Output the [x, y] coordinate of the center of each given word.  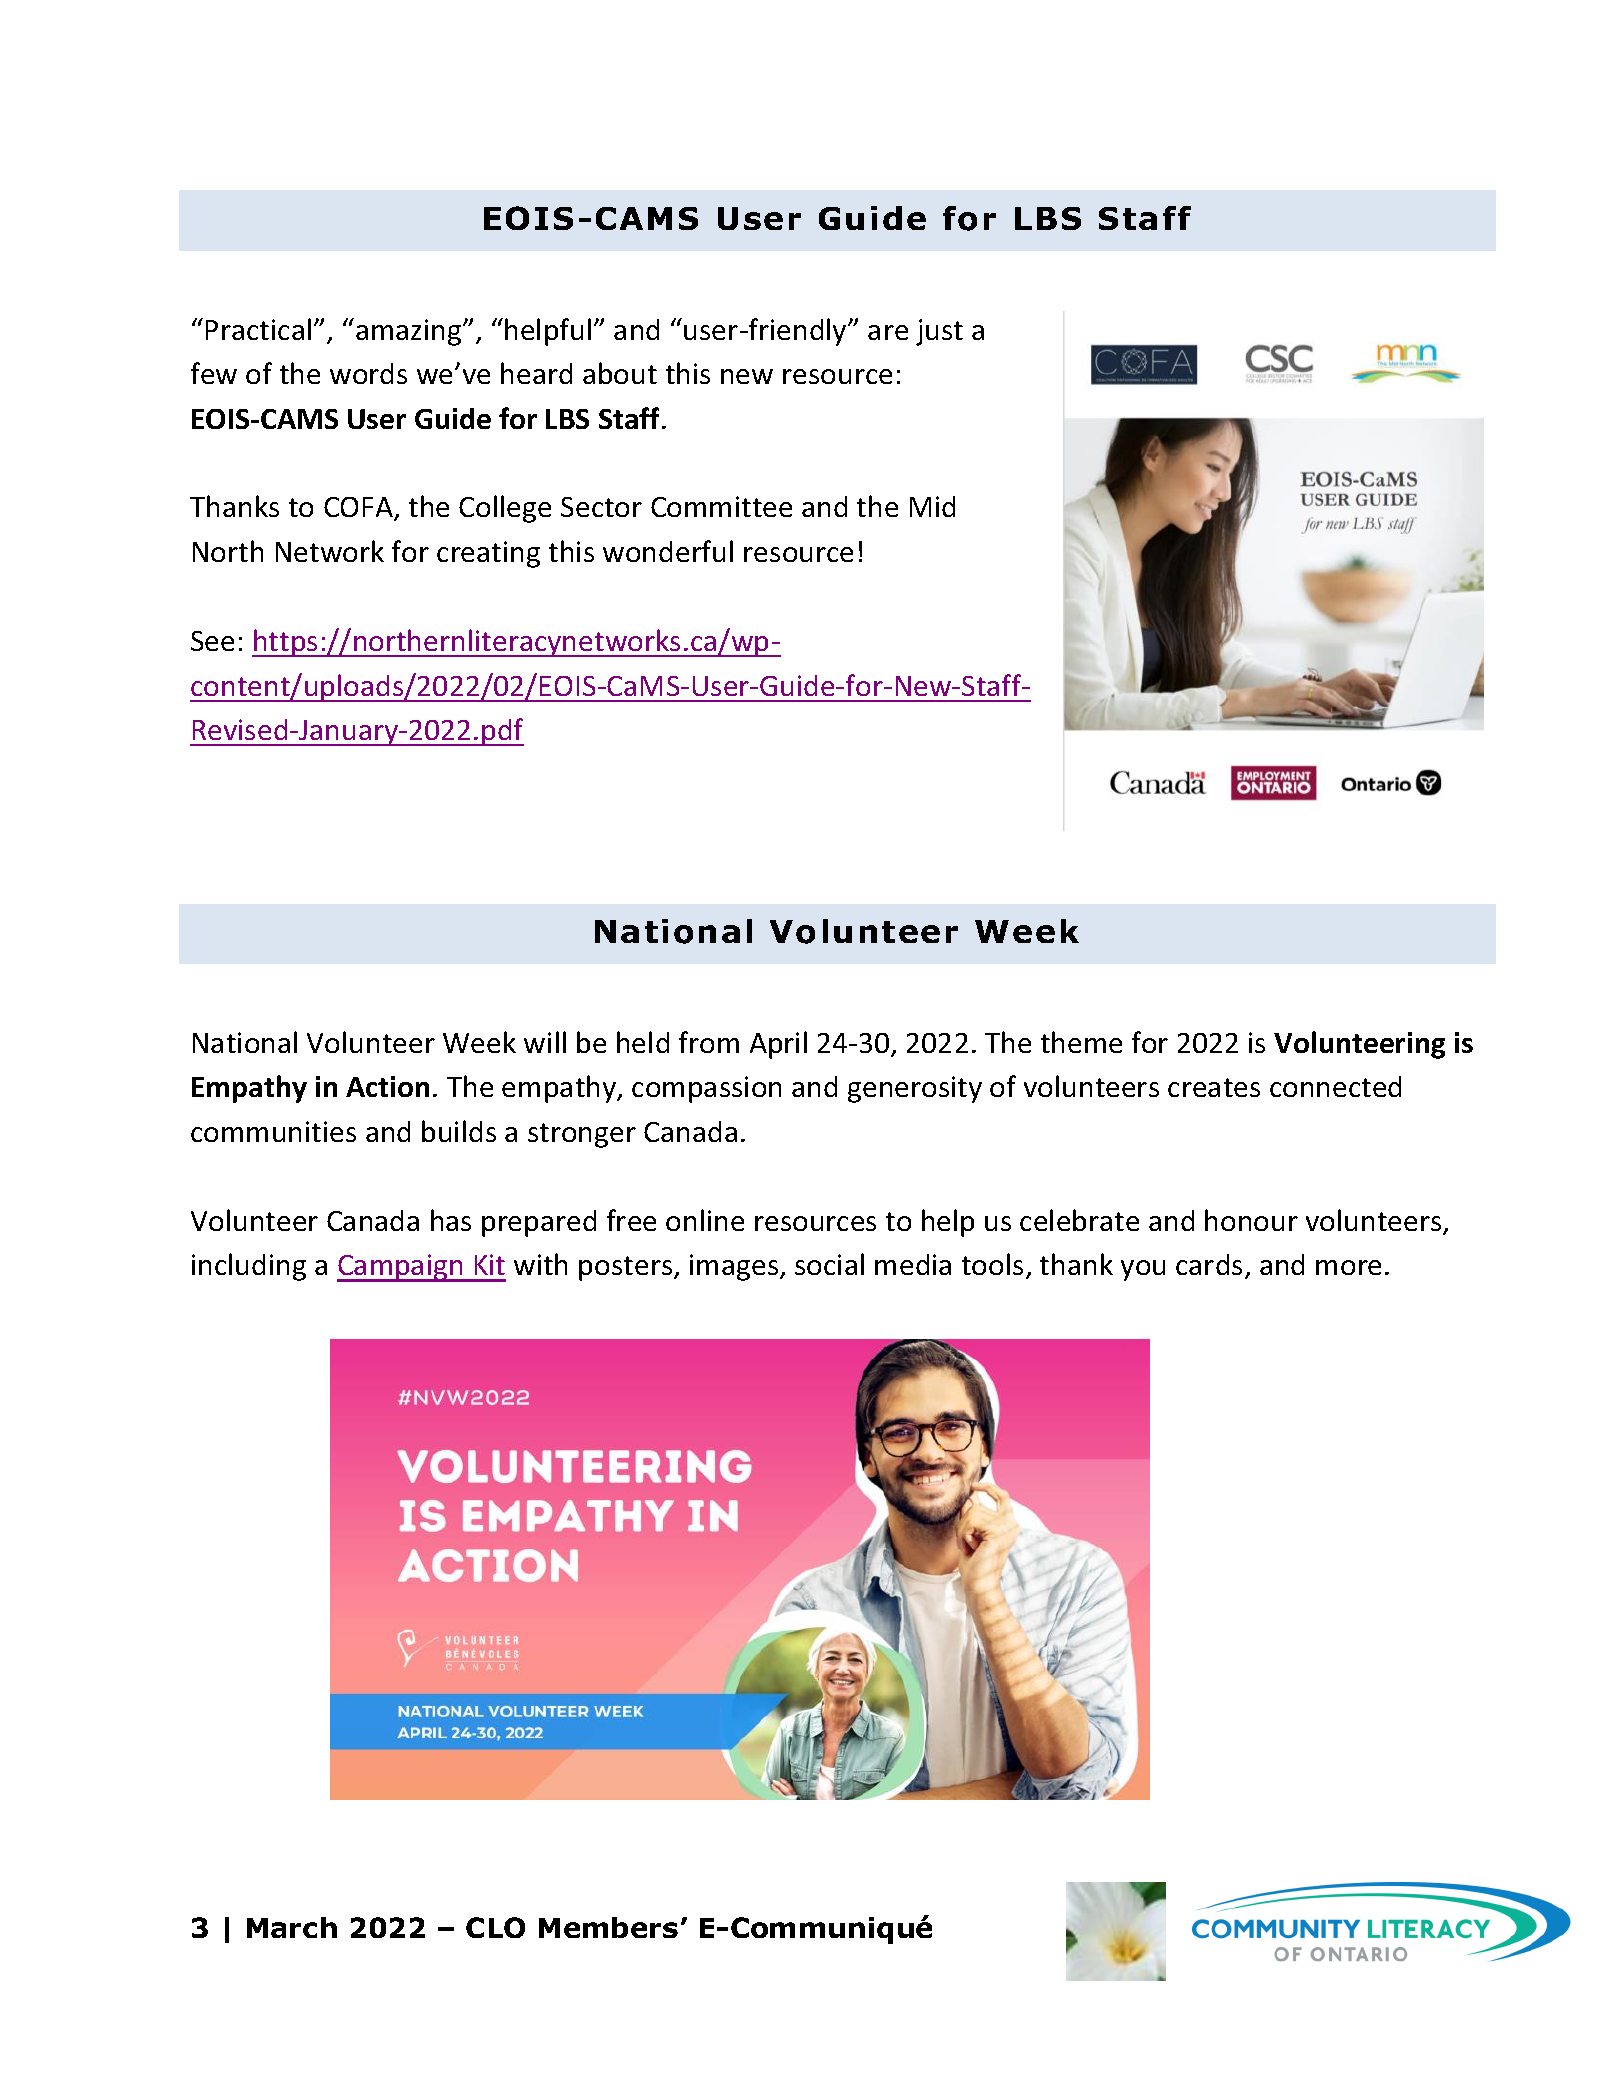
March [292, 1927]
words [368, 373]
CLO [495, 1927]
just [939, 332]
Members [608, 1927]
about [620, 373]
